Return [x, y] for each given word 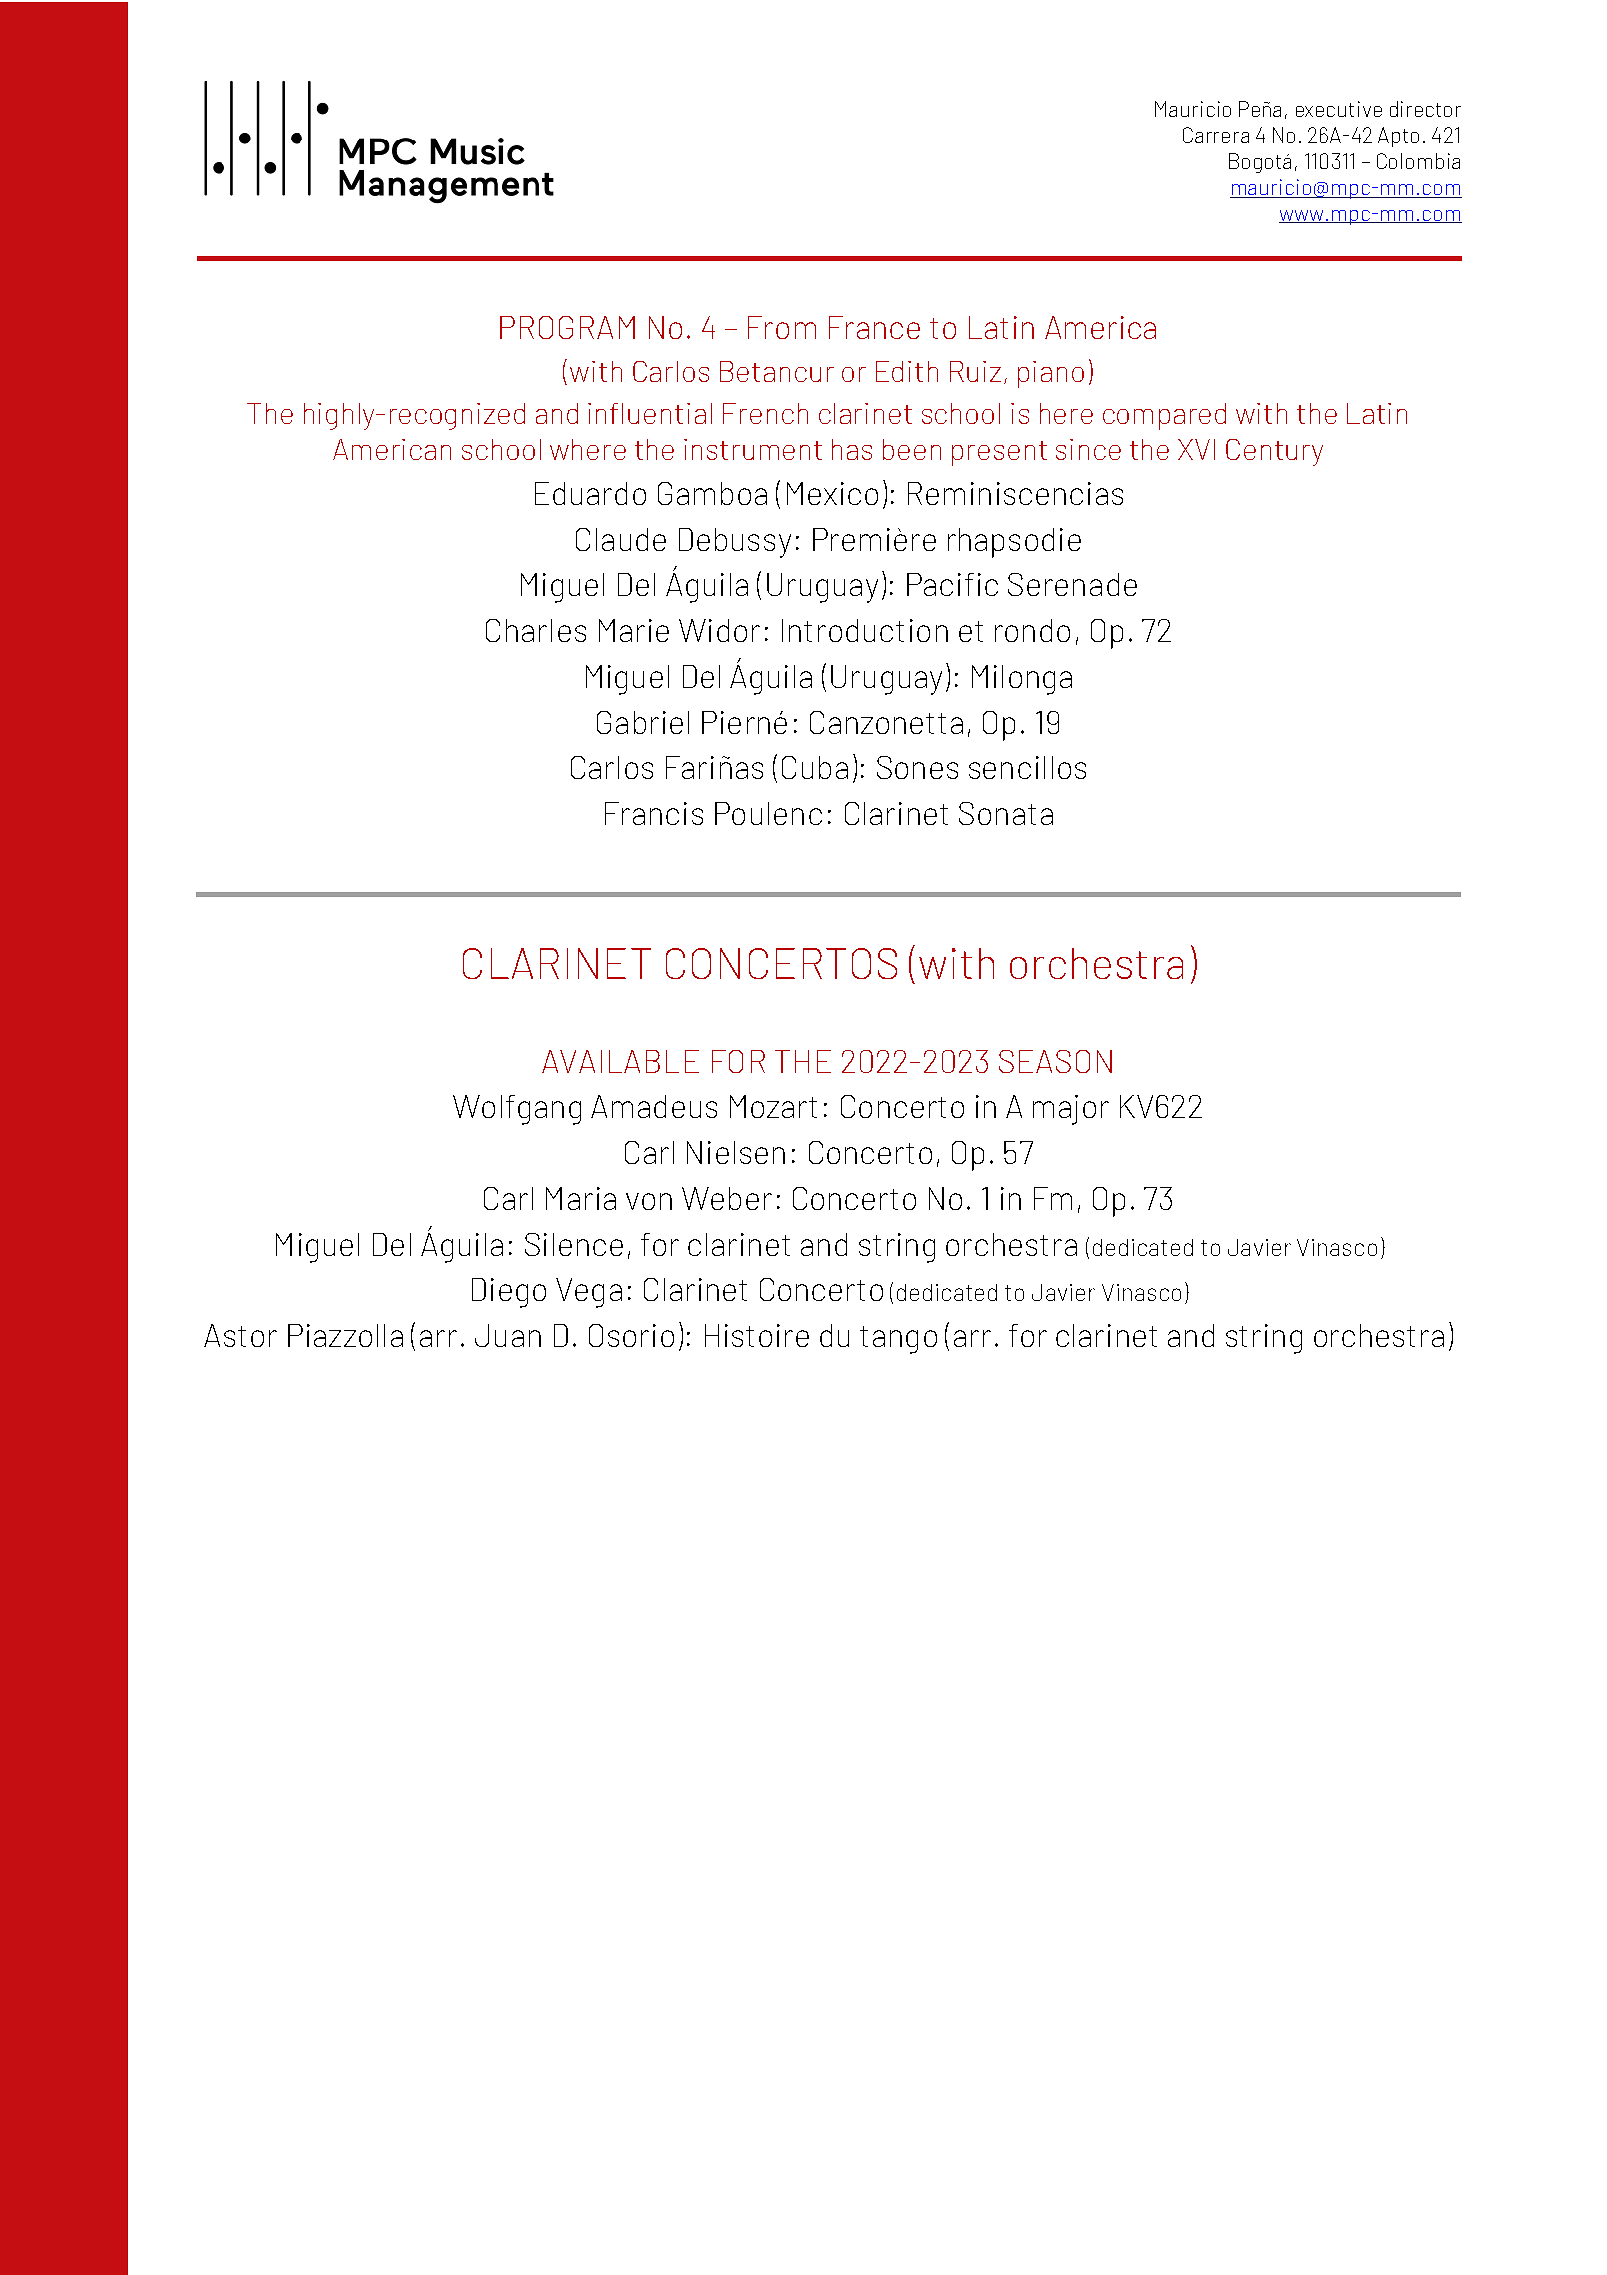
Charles [536, 630]
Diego [509, 1293]
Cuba [815, 767]
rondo [1032, 630]
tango [898, 1340]
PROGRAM [567, 327]
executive [1339, 109]
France [874, 327]
